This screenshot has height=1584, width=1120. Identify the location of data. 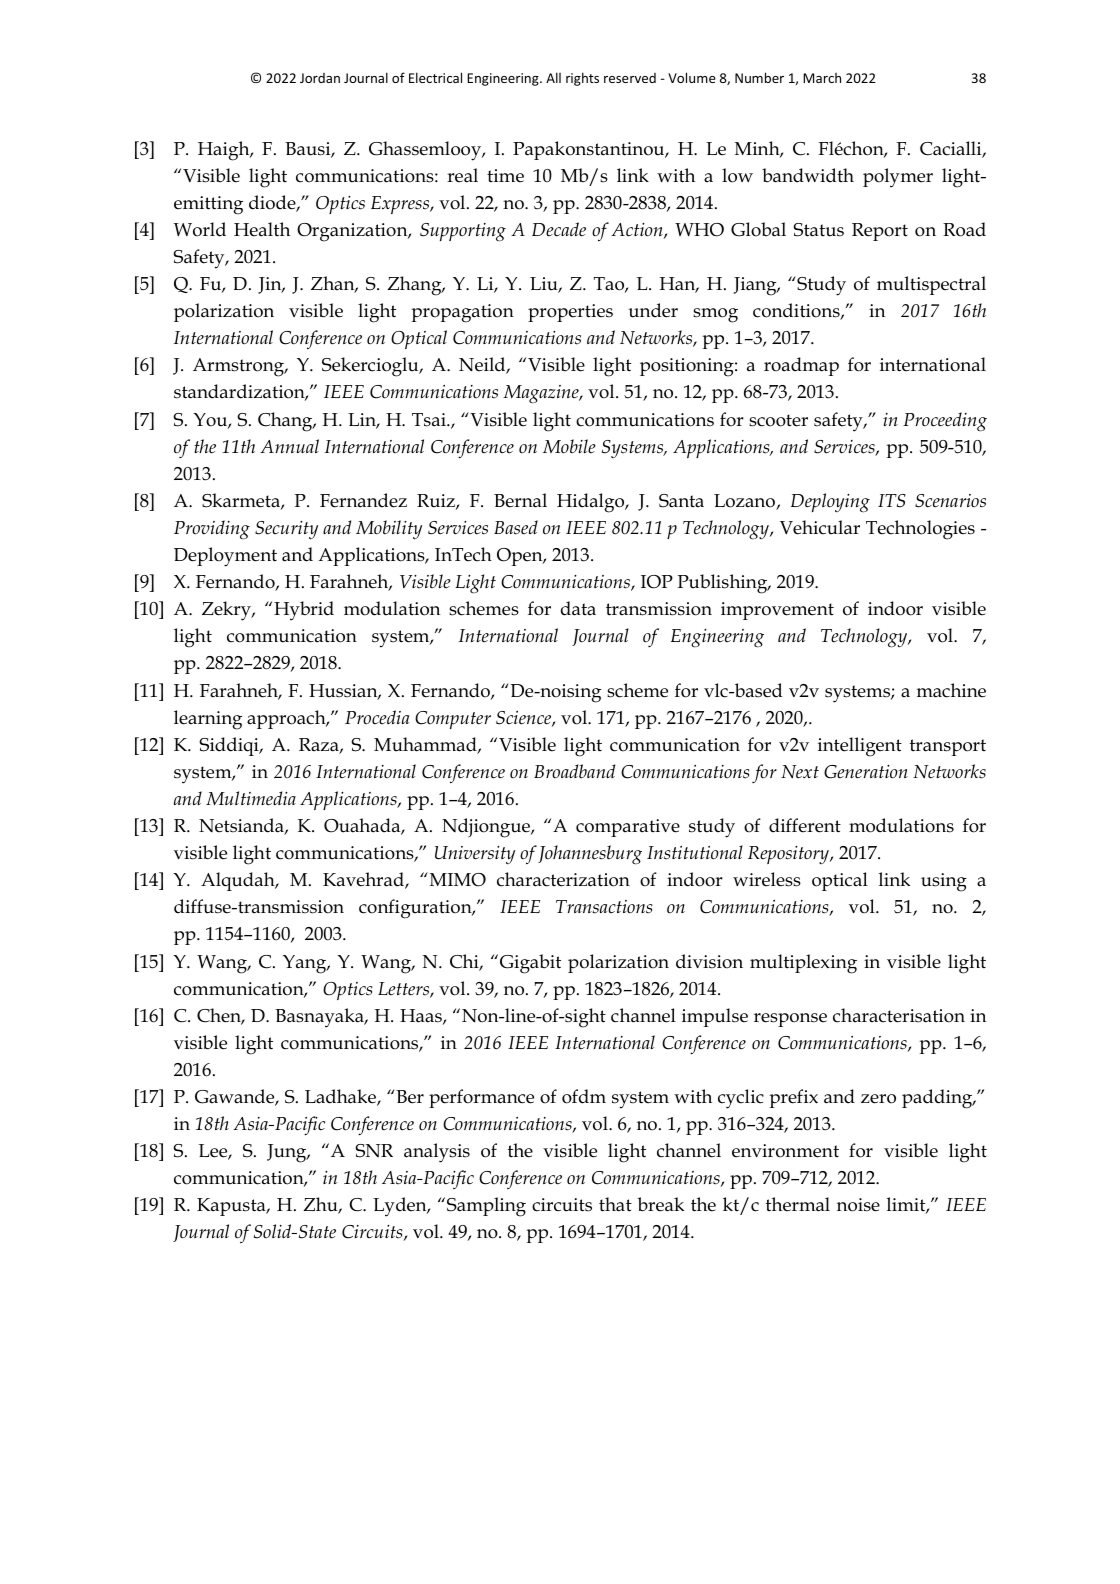
(578, 608).
